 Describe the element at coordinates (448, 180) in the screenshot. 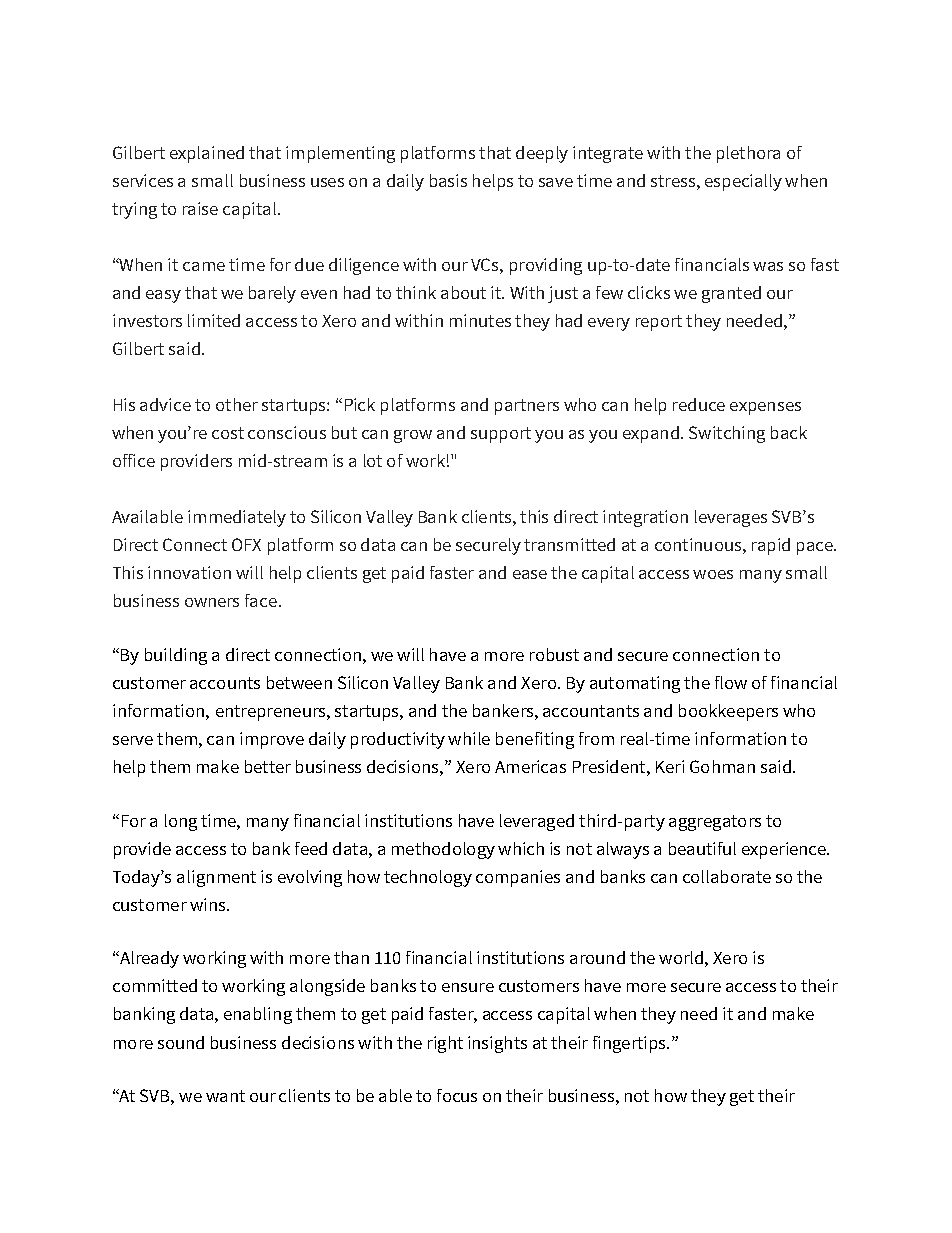

I see `basis` at that location.
